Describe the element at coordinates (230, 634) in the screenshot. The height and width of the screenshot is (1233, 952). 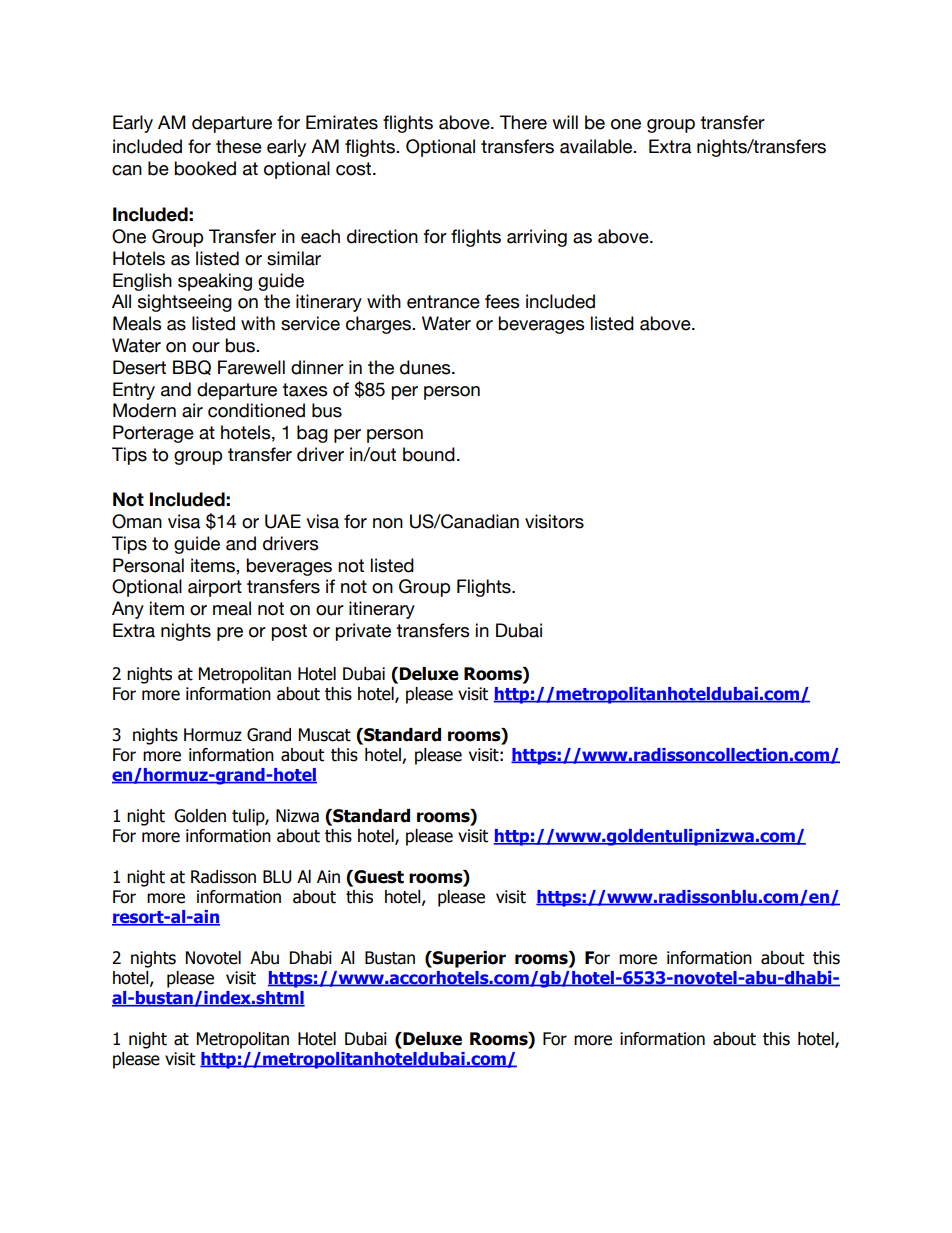
I see `pre` at that location.
